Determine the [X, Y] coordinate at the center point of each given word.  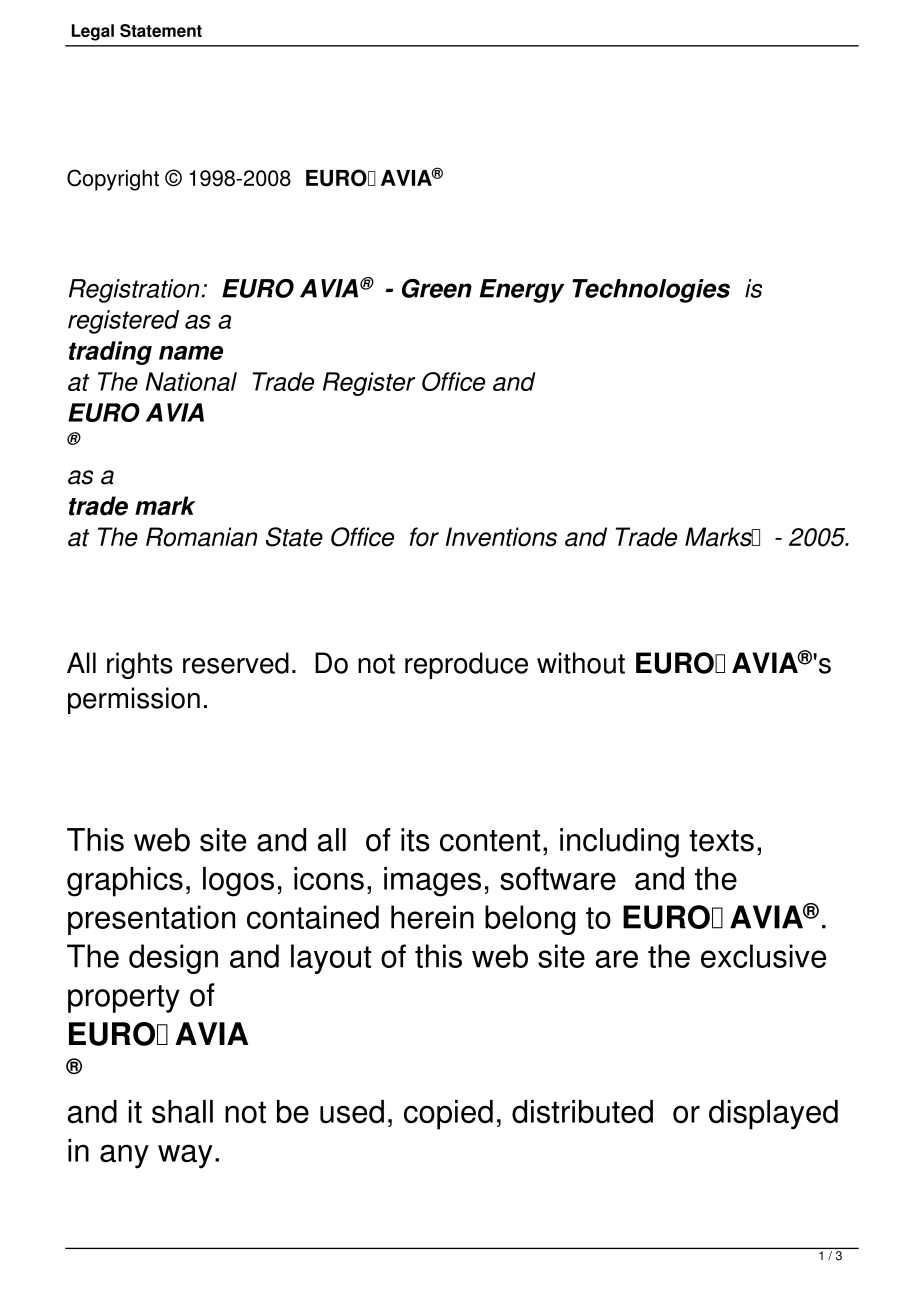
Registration [134, 291]
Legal [93, 32]
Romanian [202, 537]
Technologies [651, 291]
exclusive [763, 956]
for [424, 537]
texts [721, 841]
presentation [151, 920]
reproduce [466, 665]
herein [432, 917]
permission [134, 700]
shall [182, 1112]
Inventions [501, 537]
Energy [522, 291]
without [581, 663]
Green [437, 288]
